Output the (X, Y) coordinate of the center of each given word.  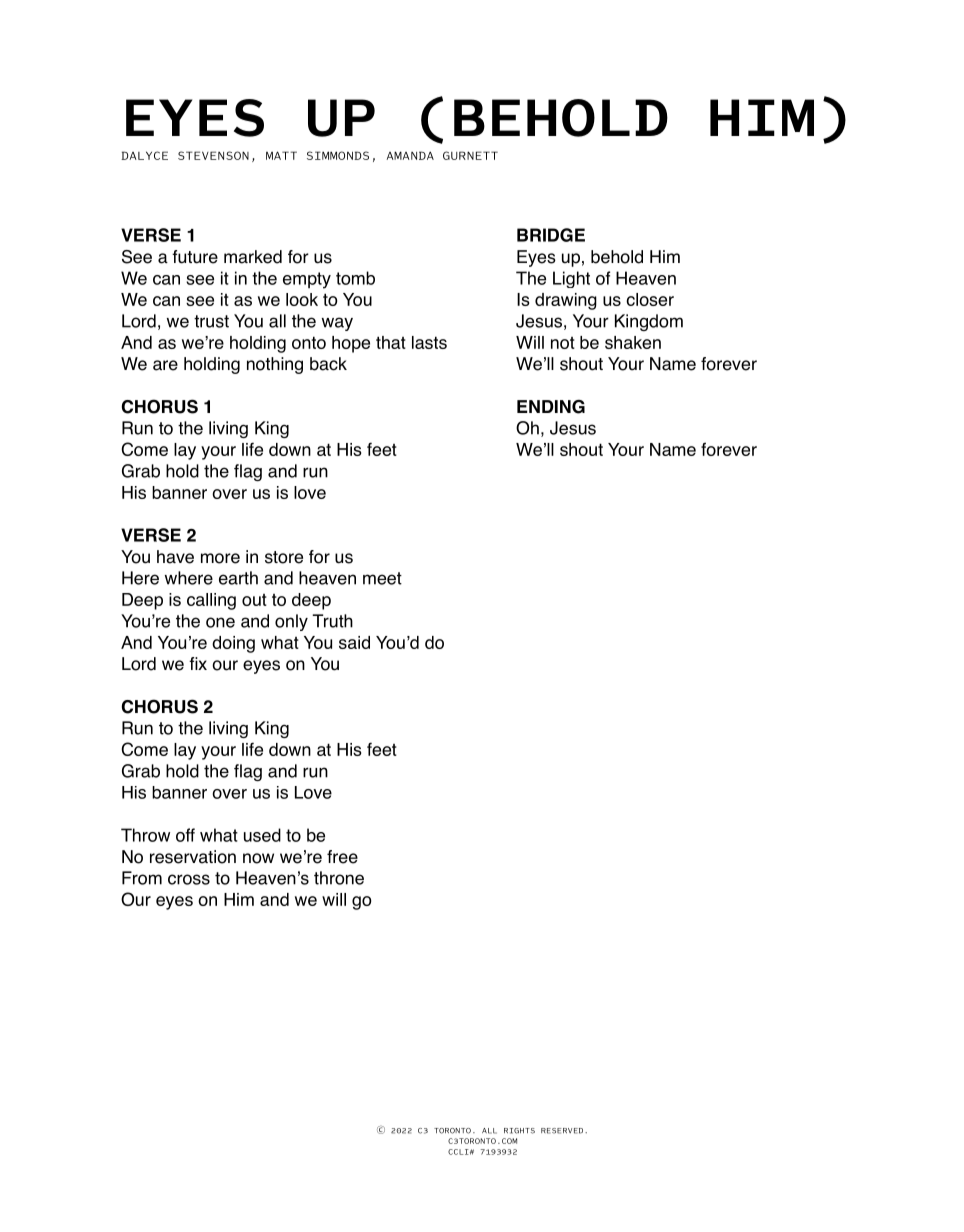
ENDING (551, 407)
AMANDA (410, 155)
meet (382, 578)
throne (339, 878)
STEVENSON (213, 155)
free (342, 857)
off (185, 835)
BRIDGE (551, 235)
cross (189, 879)
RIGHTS (519, 1131)
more (220, 558)
